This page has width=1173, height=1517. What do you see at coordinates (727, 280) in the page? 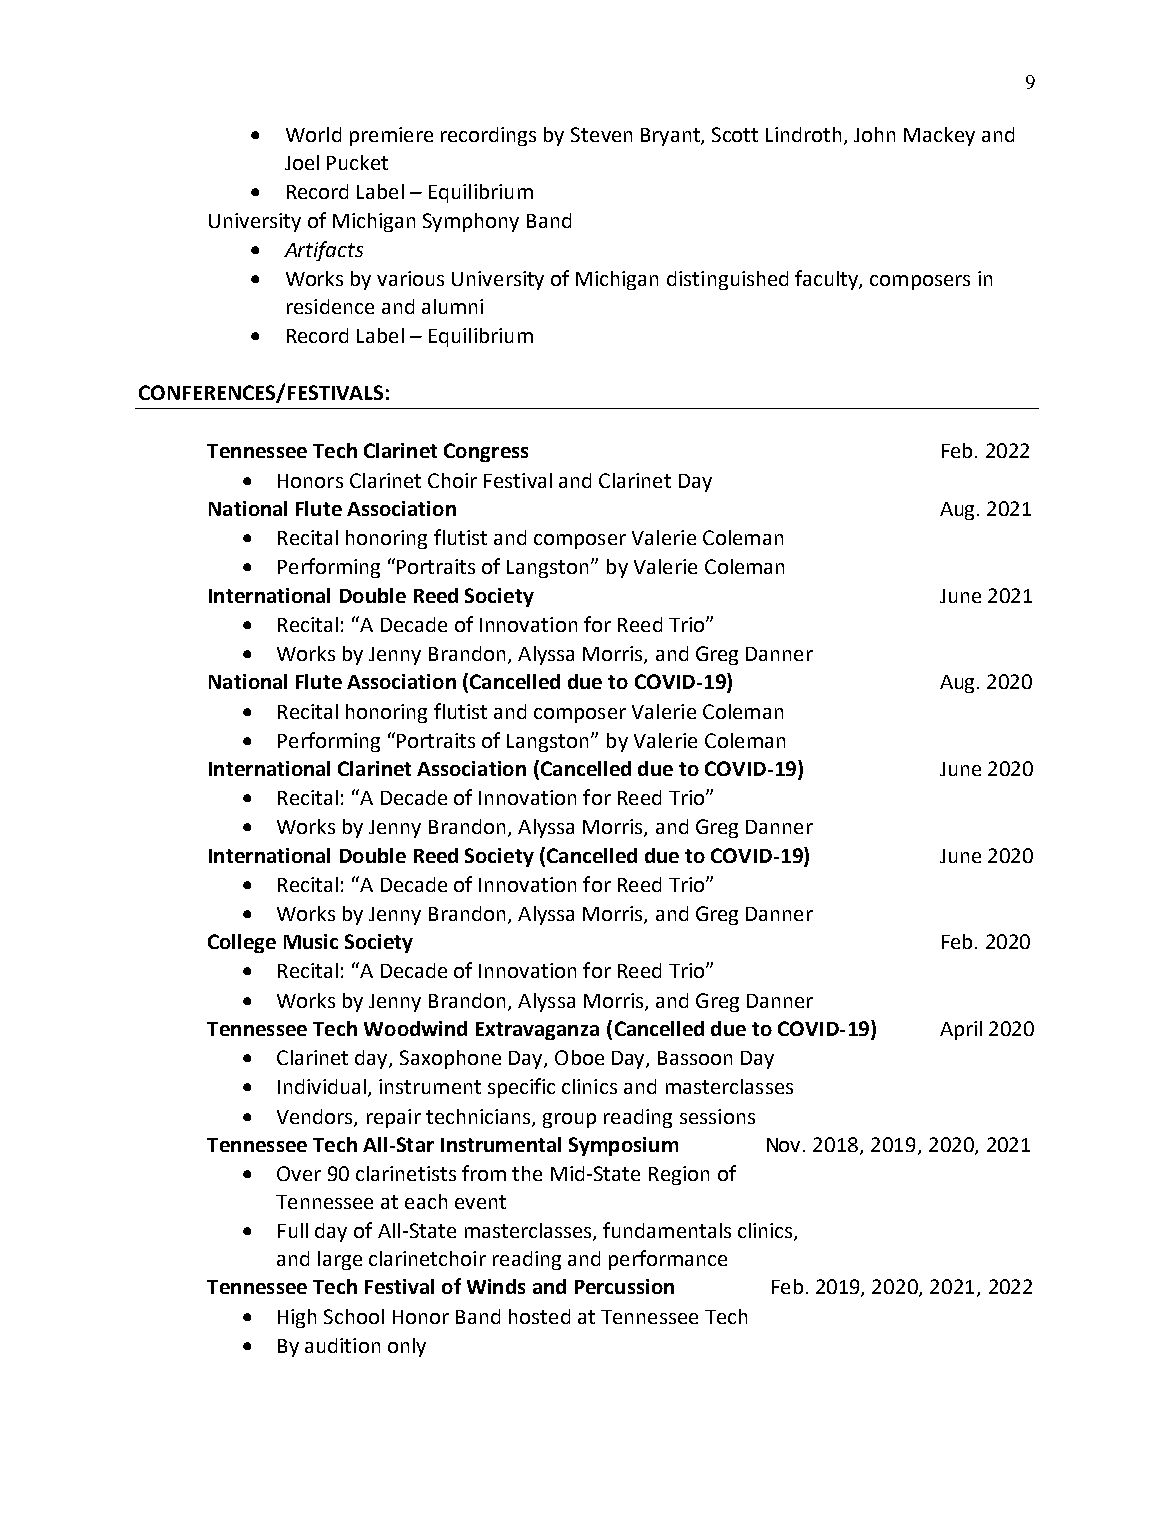
I see `distinguished` at bounding box center [727, 280].
